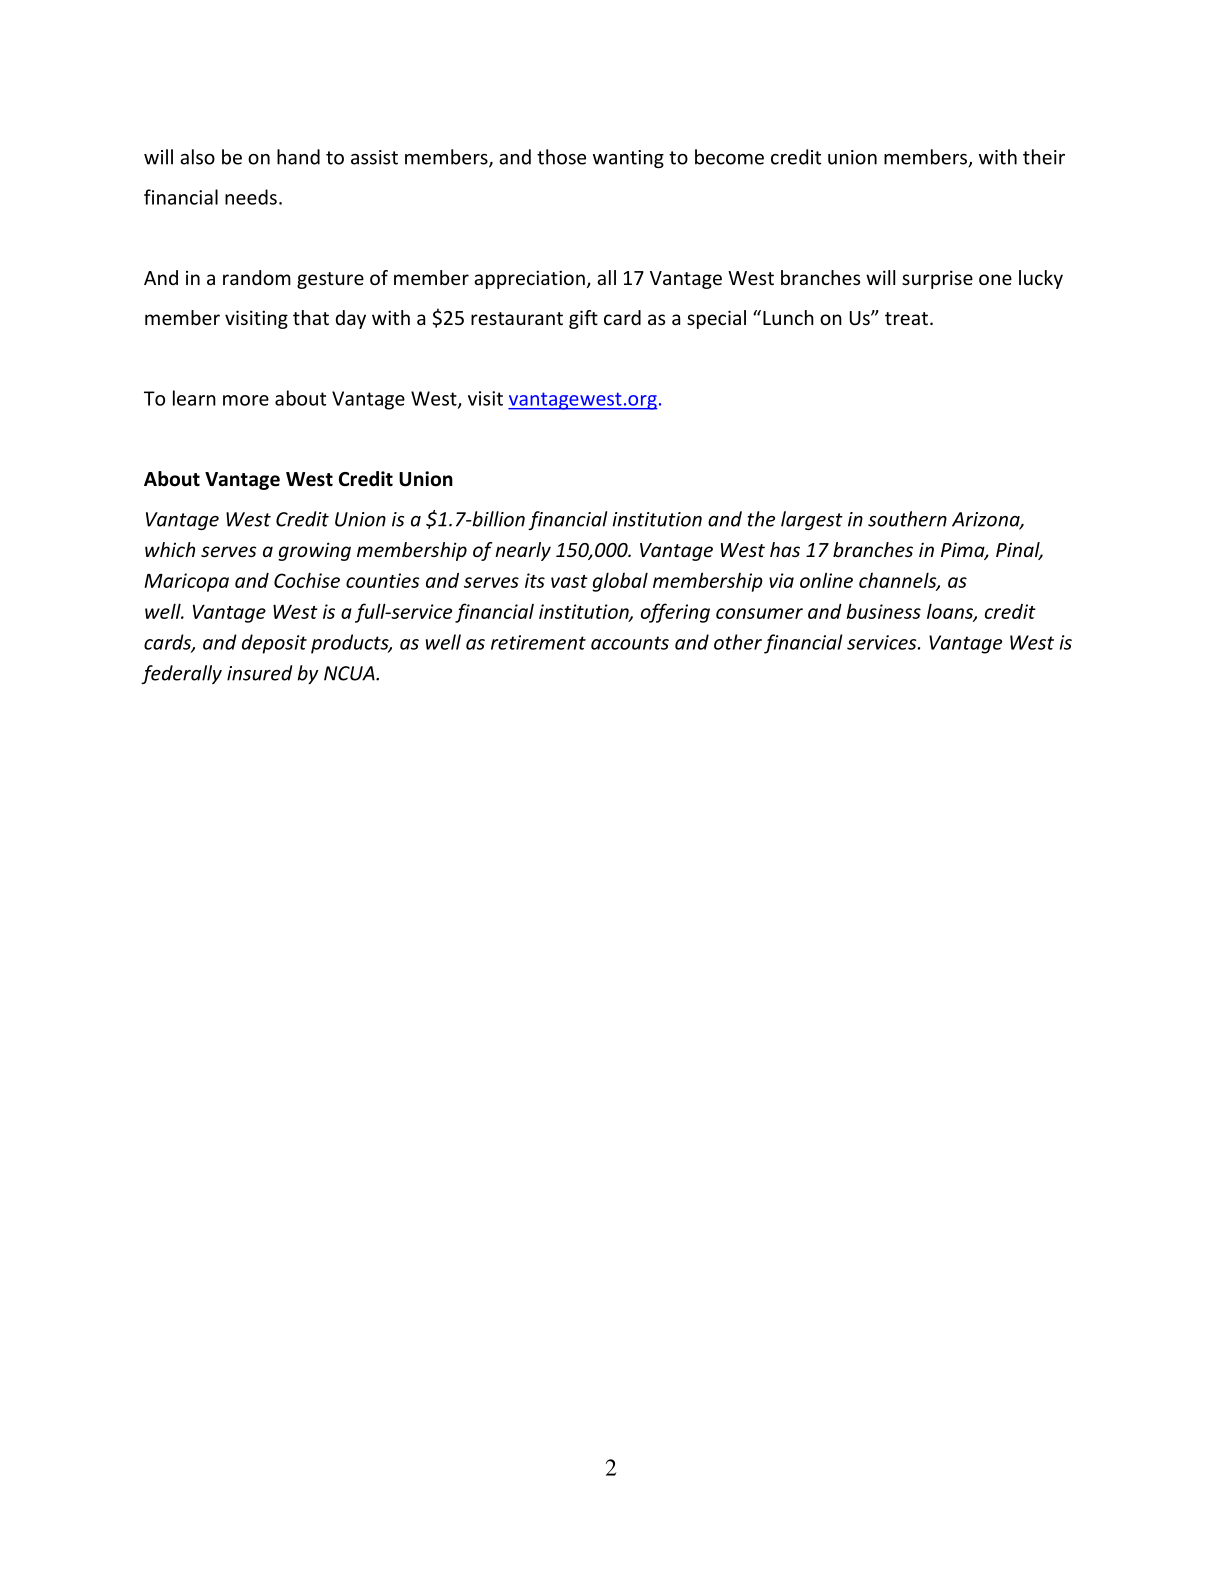 This document has height=1581, width=1222. What do you see at coordinates (246, 400) in the document?
I see `more` at bounding box center [246, 400].
